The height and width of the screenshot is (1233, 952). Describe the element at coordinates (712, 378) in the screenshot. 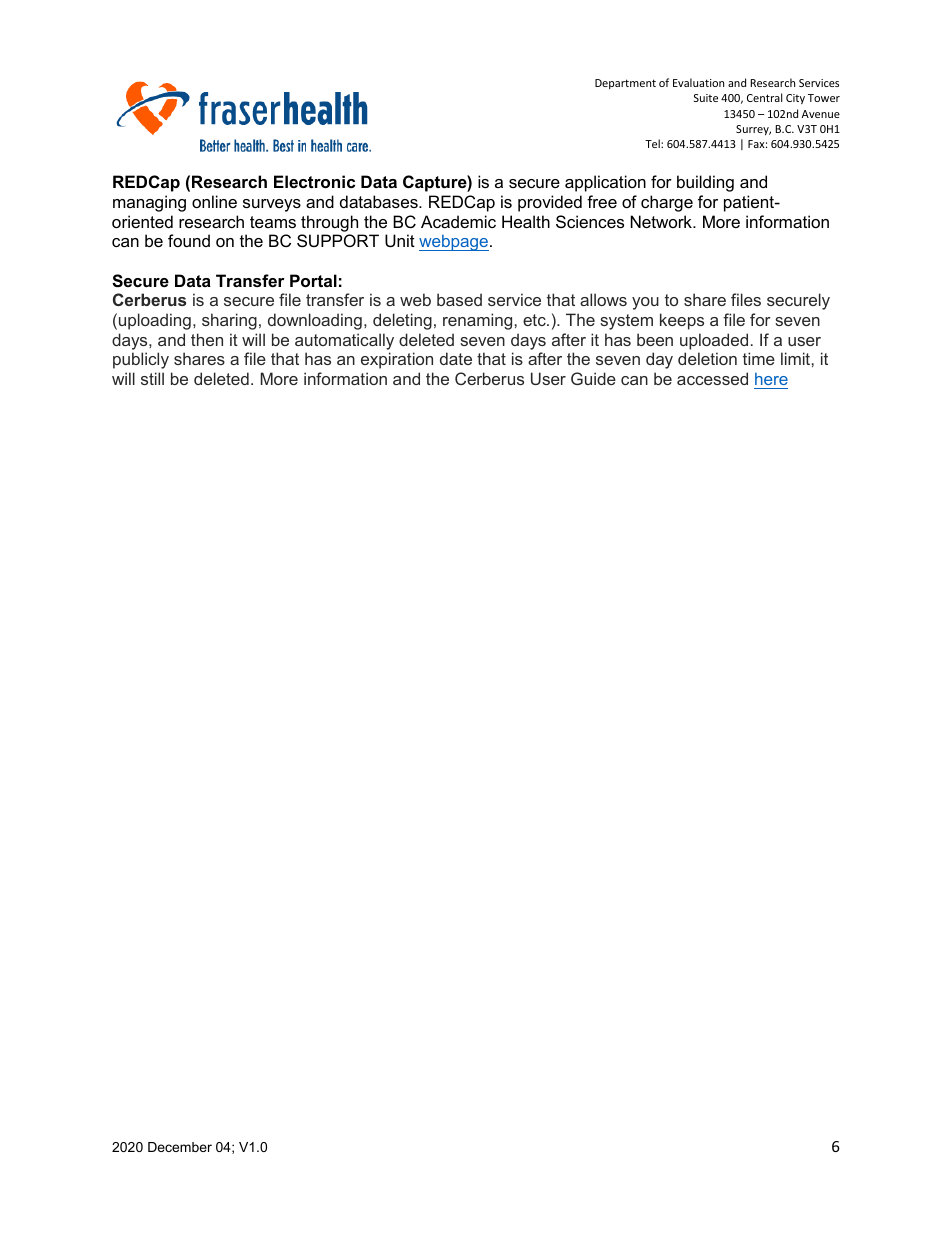

I see `accessed` at that location.
